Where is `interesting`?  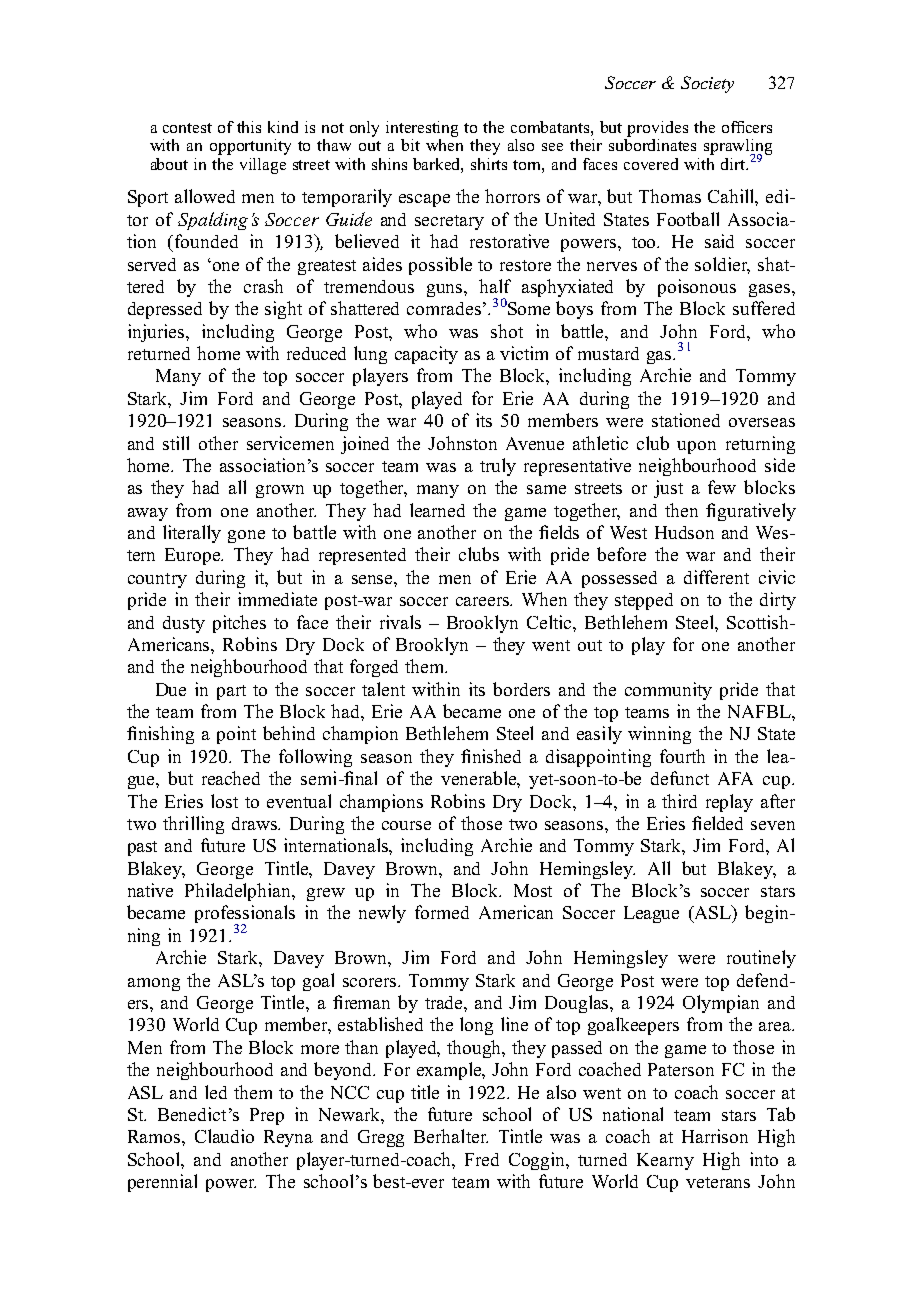
interesting is located at coordinates (422, 129).
